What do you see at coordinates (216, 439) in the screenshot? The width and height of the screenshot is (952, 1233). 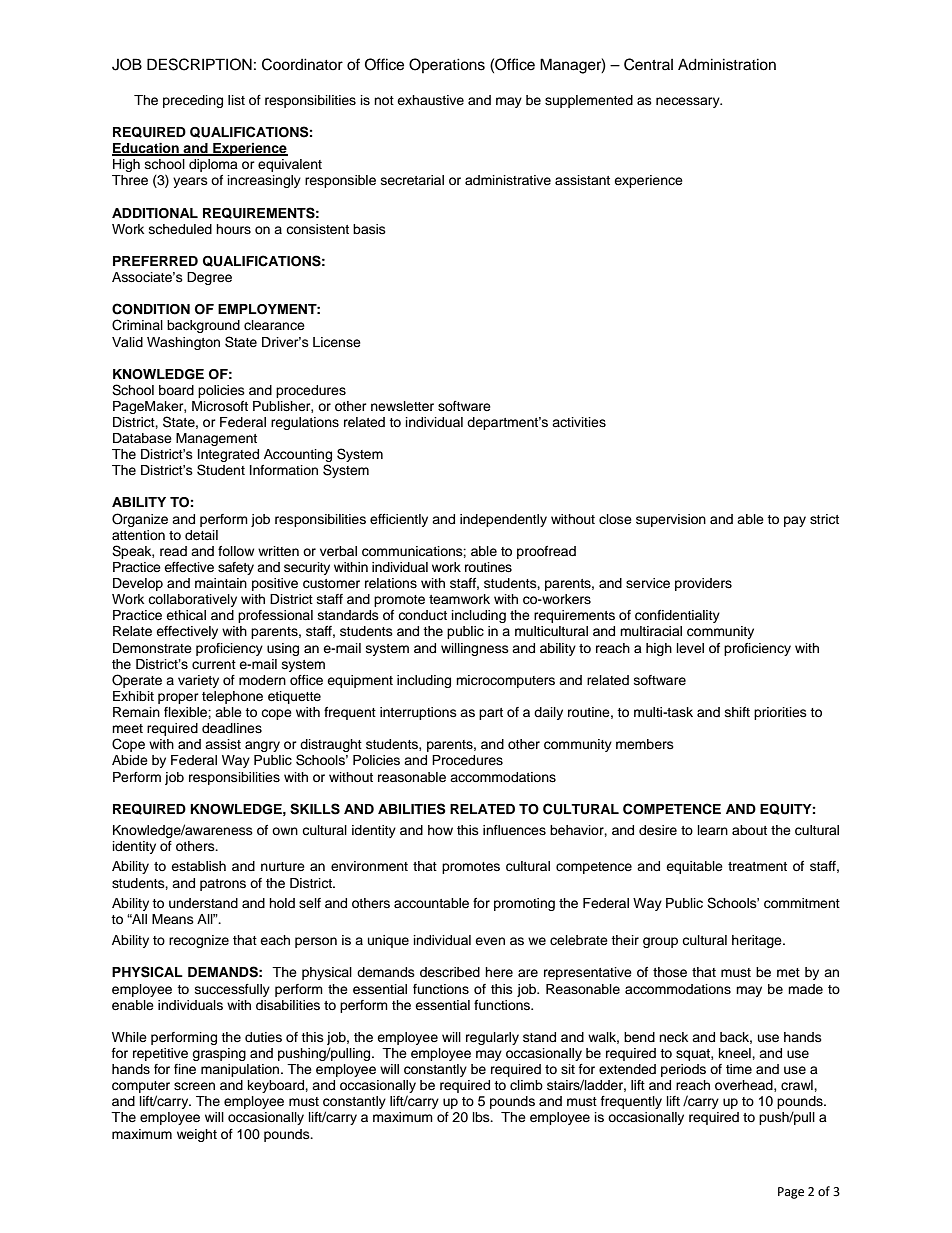 I see `Management` at bounding box center [216, 439].
